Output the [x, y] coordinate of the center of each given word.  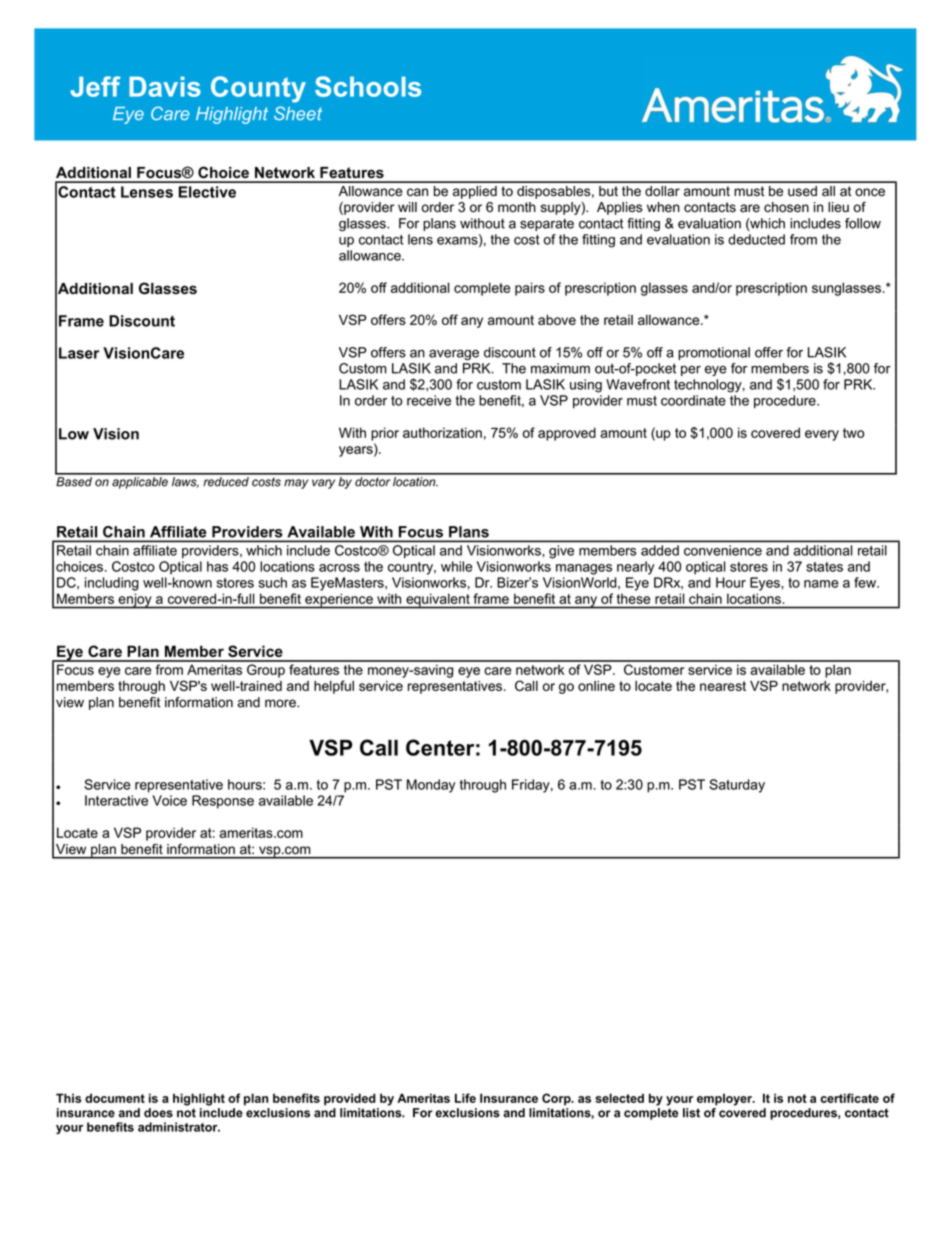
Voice [170, 800]
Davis [165, 86]
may [296, 484]
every [822, 435]
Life [465, 1098]
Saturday [737, 786]
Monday [431, 786]
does [158, 1113]
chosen [786, 207]
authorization [442, 432]
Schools [368, 86]
